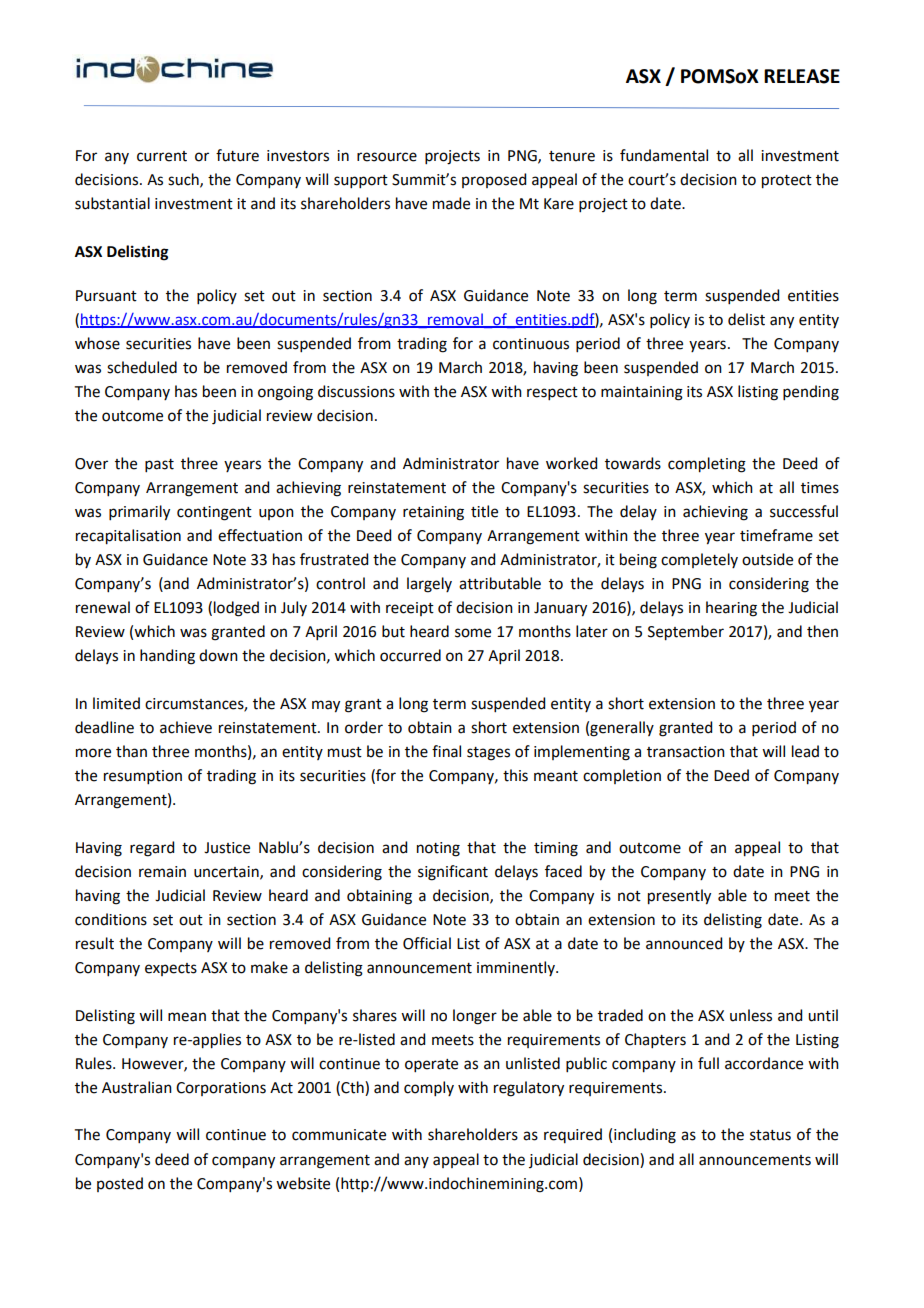 This screenshot has width=924, height=1308. I want to click on comply, so click(429, 1088).
